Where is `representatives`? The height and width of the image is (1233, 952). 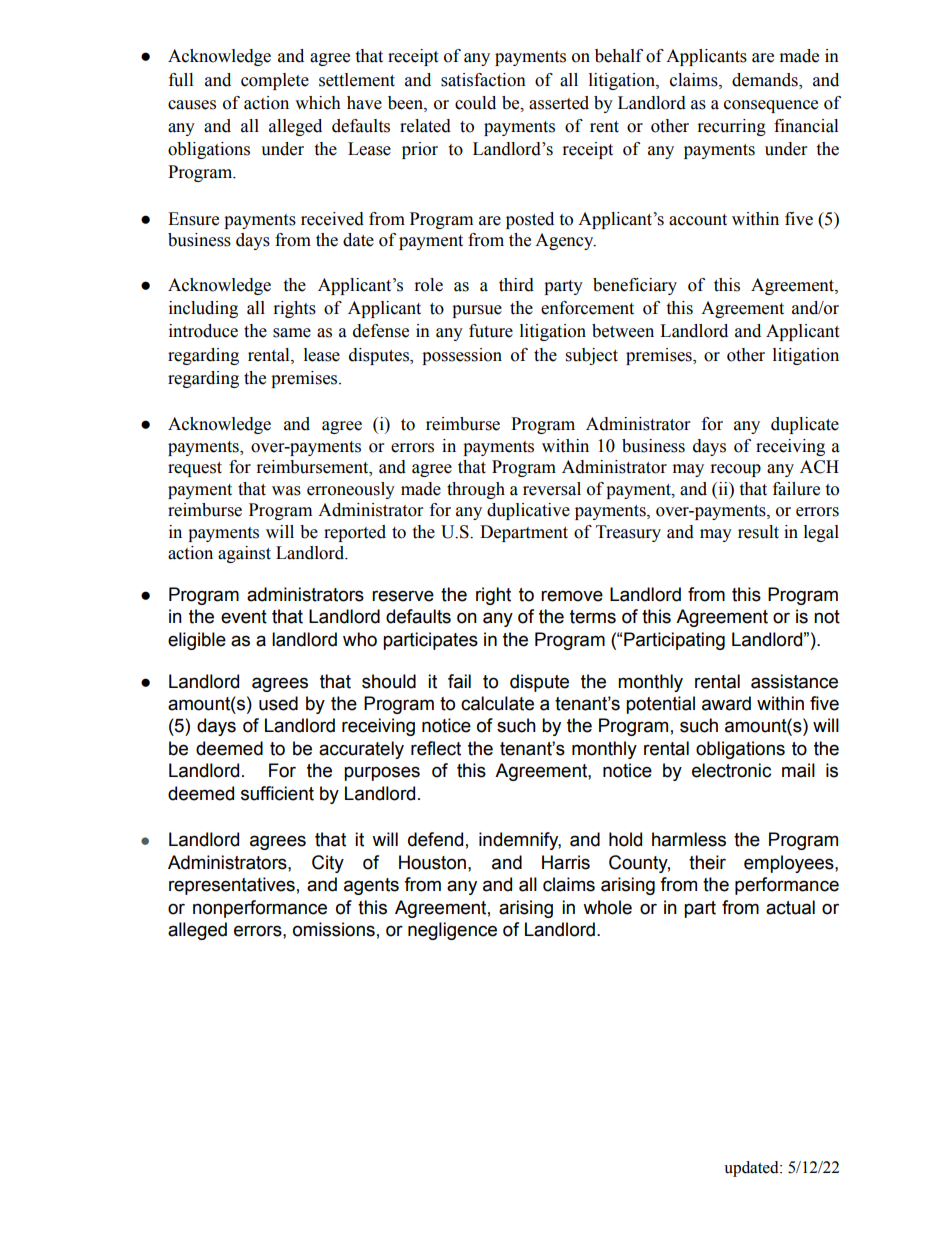
representatives is located at coordinates (232, 886).
